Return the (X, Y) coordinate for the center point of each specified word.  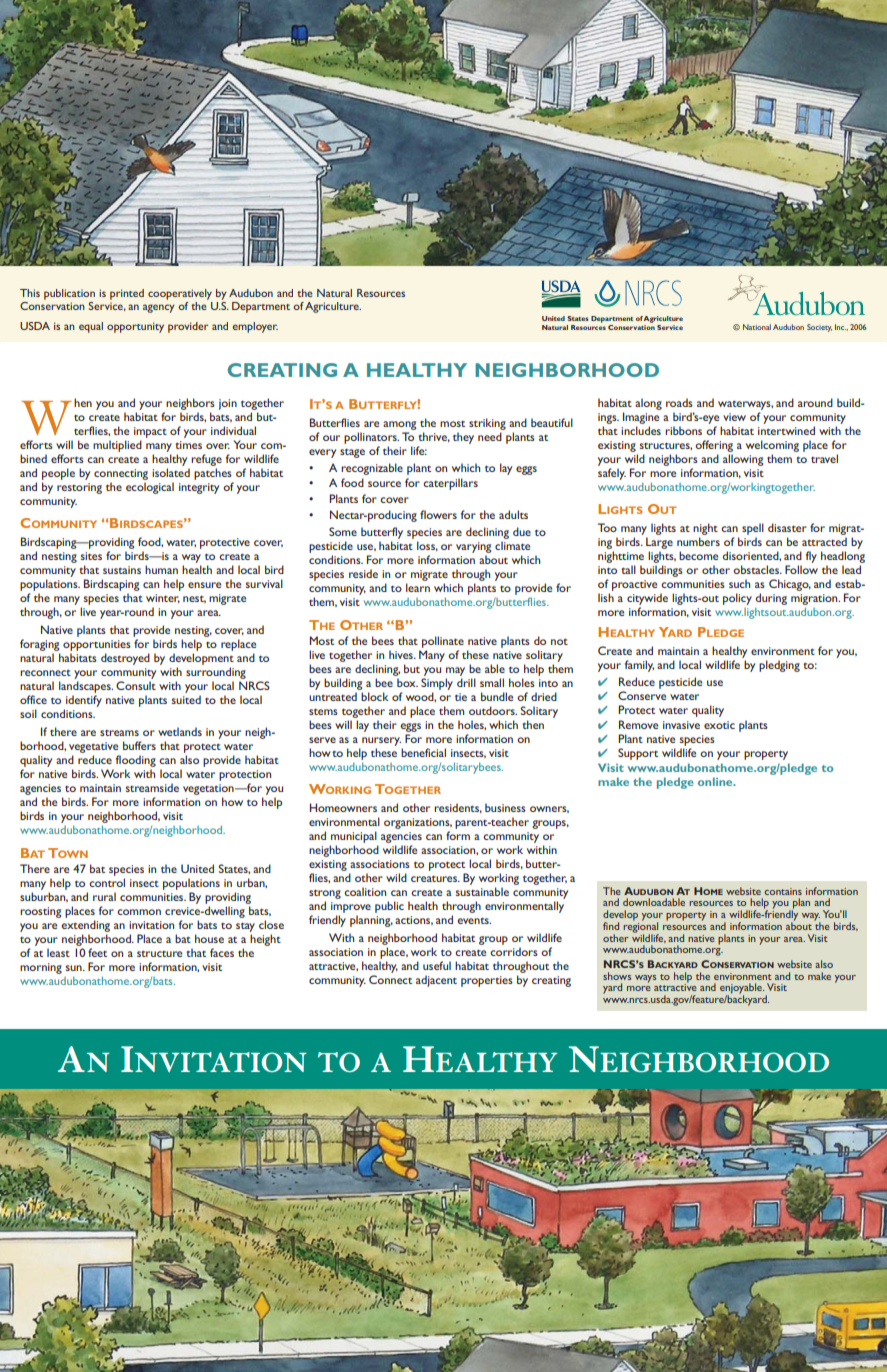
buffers (139, 745)
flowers (438, 514)
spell (753, 529)
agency (159, 308)
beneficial (423, 752)
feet (97, 952)
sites (91, 556)
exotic (719, 725)
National (757, 327)
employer (255, 327)
